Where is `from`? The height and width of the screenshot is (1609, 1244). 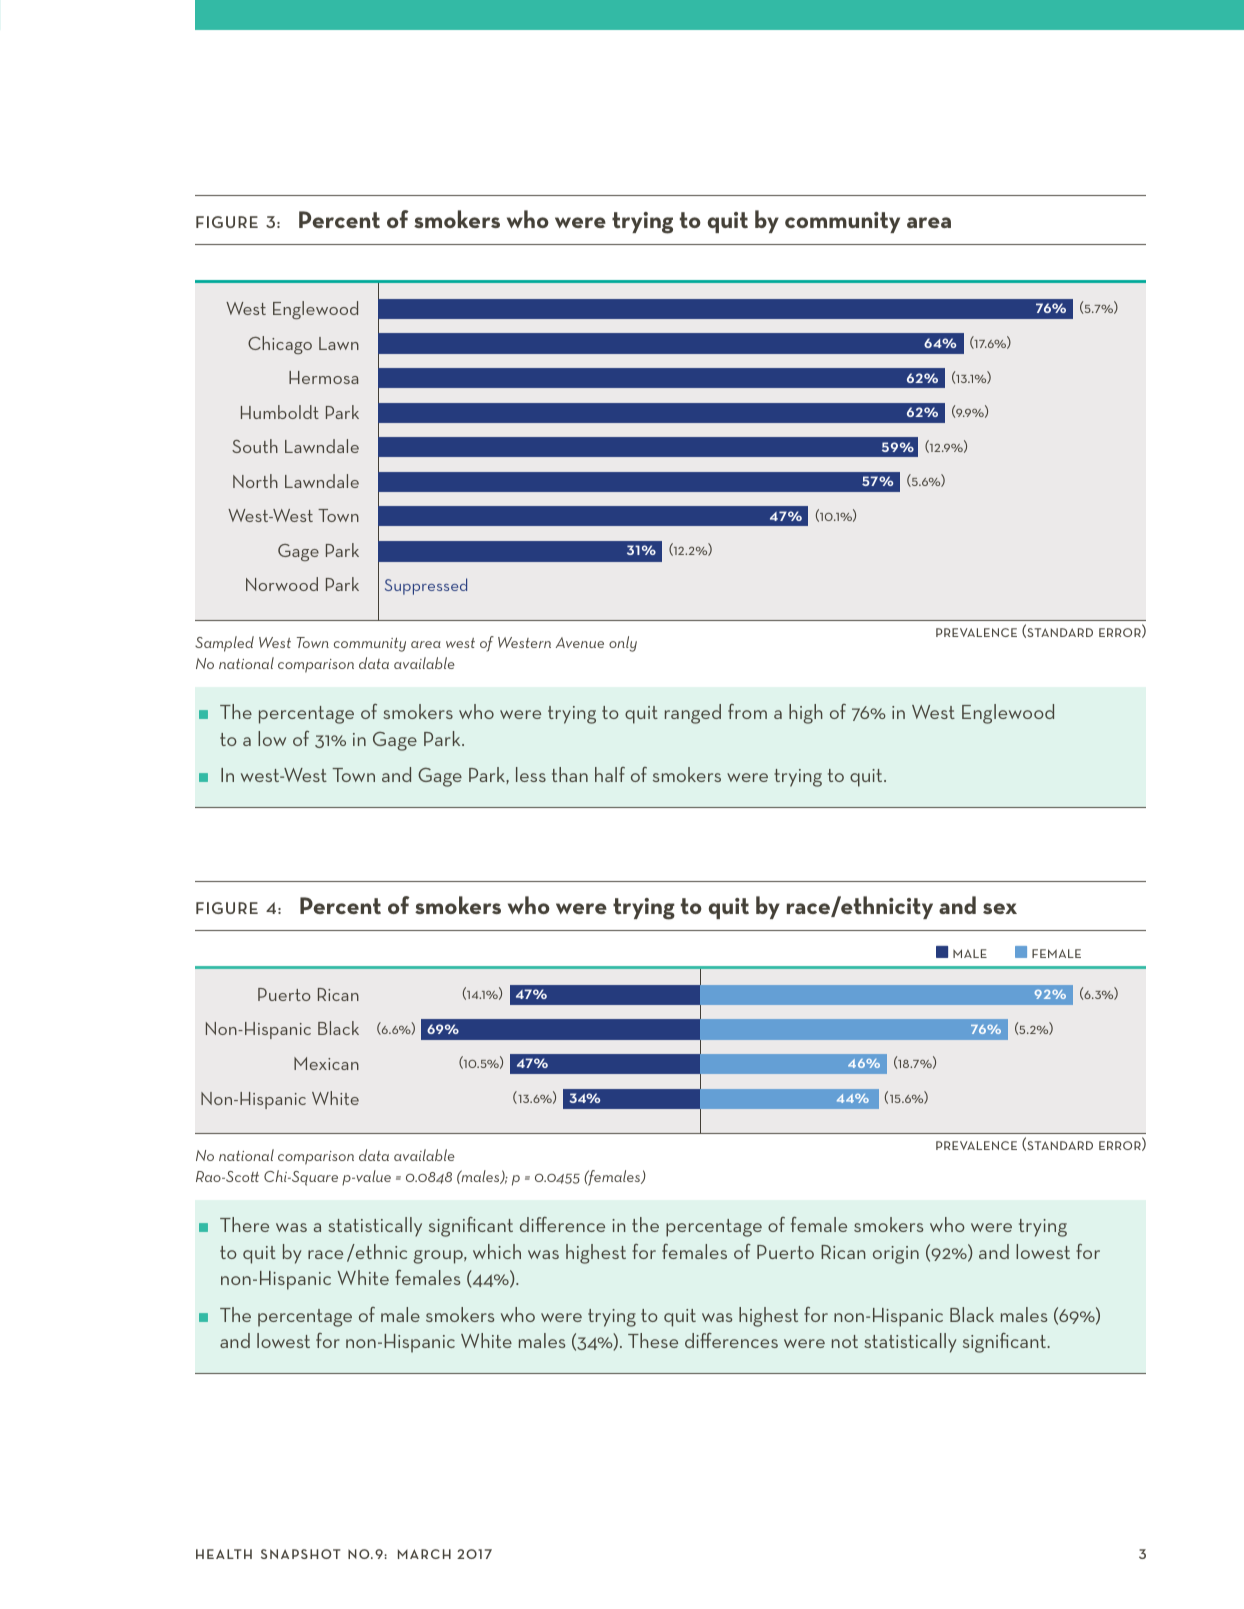 from is located at coordinates (747, 711).
